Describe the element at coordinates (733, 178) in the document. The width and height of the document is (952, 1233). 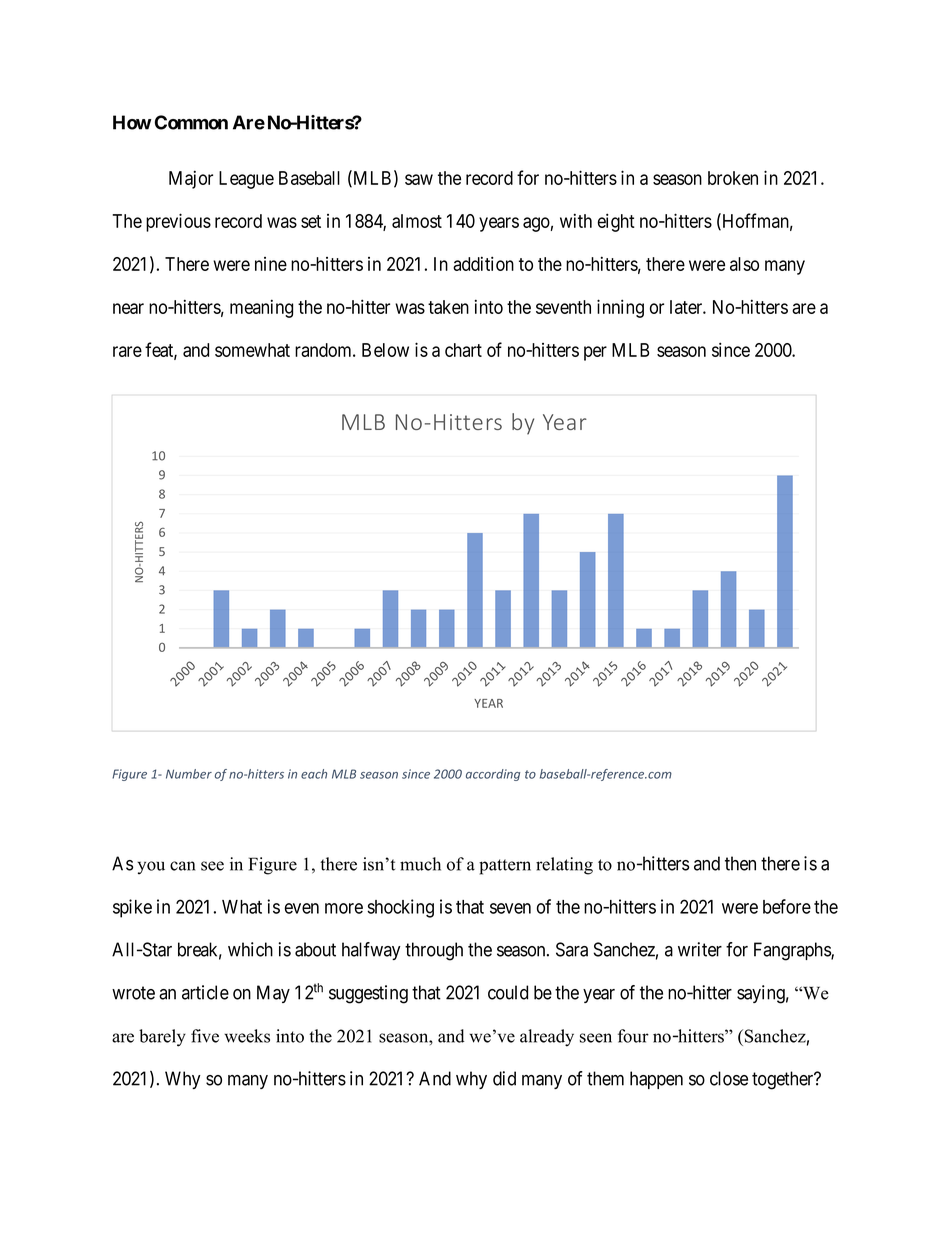
I see `broken` at that location.
